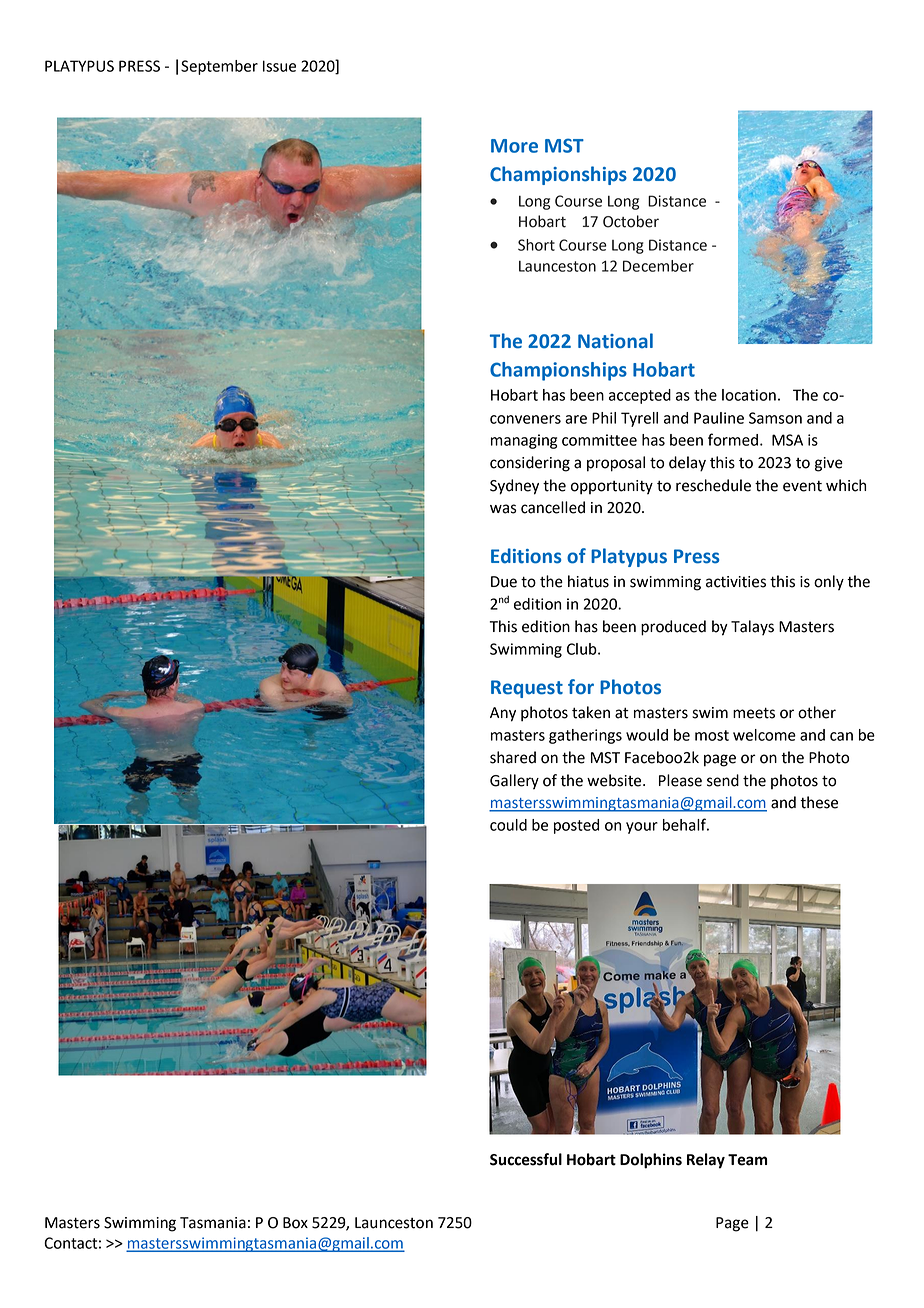 This image has width=924, height=1308. I want to click on meets, so click(754, 713).
